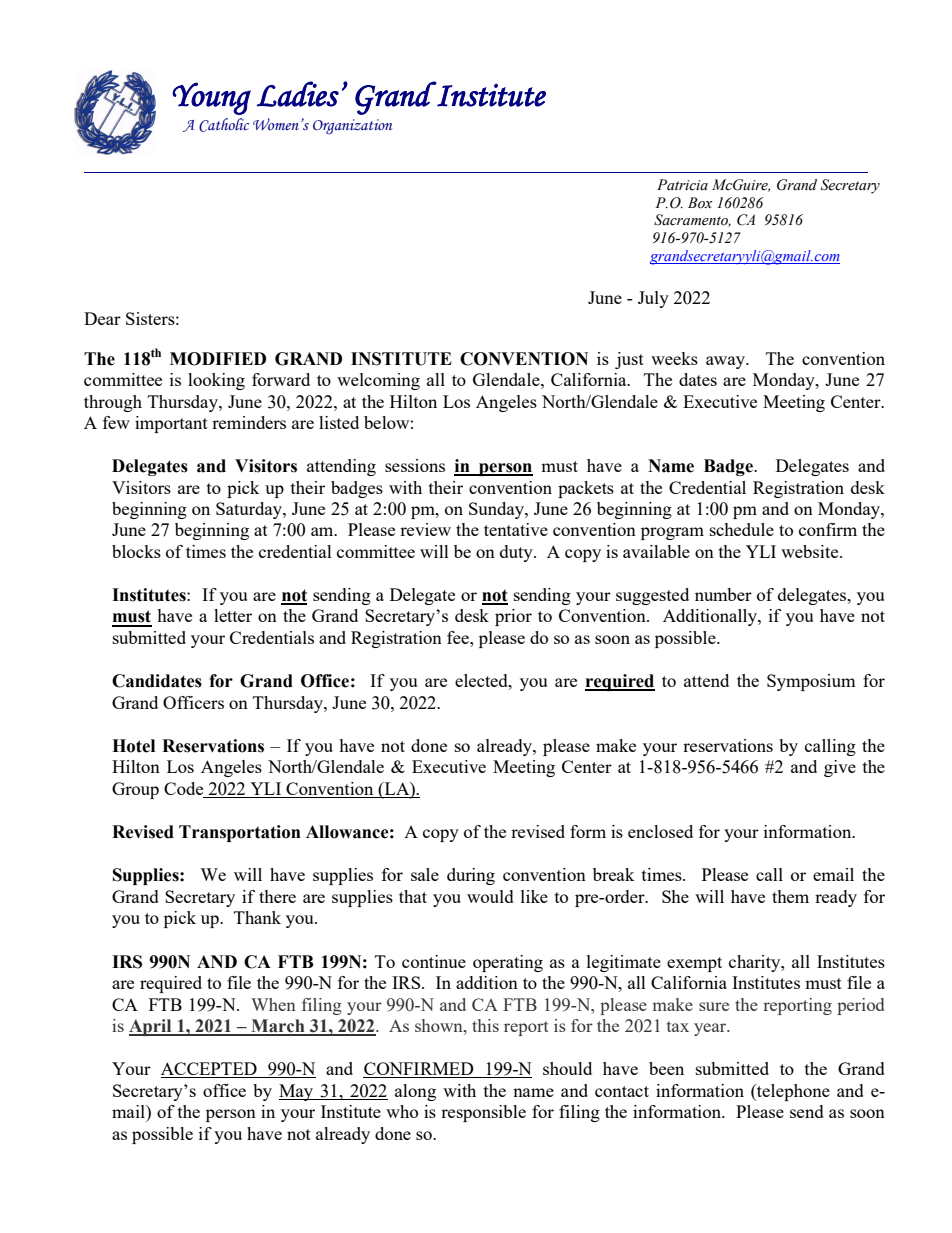  I want to click on Organization, so click(352, 127).
